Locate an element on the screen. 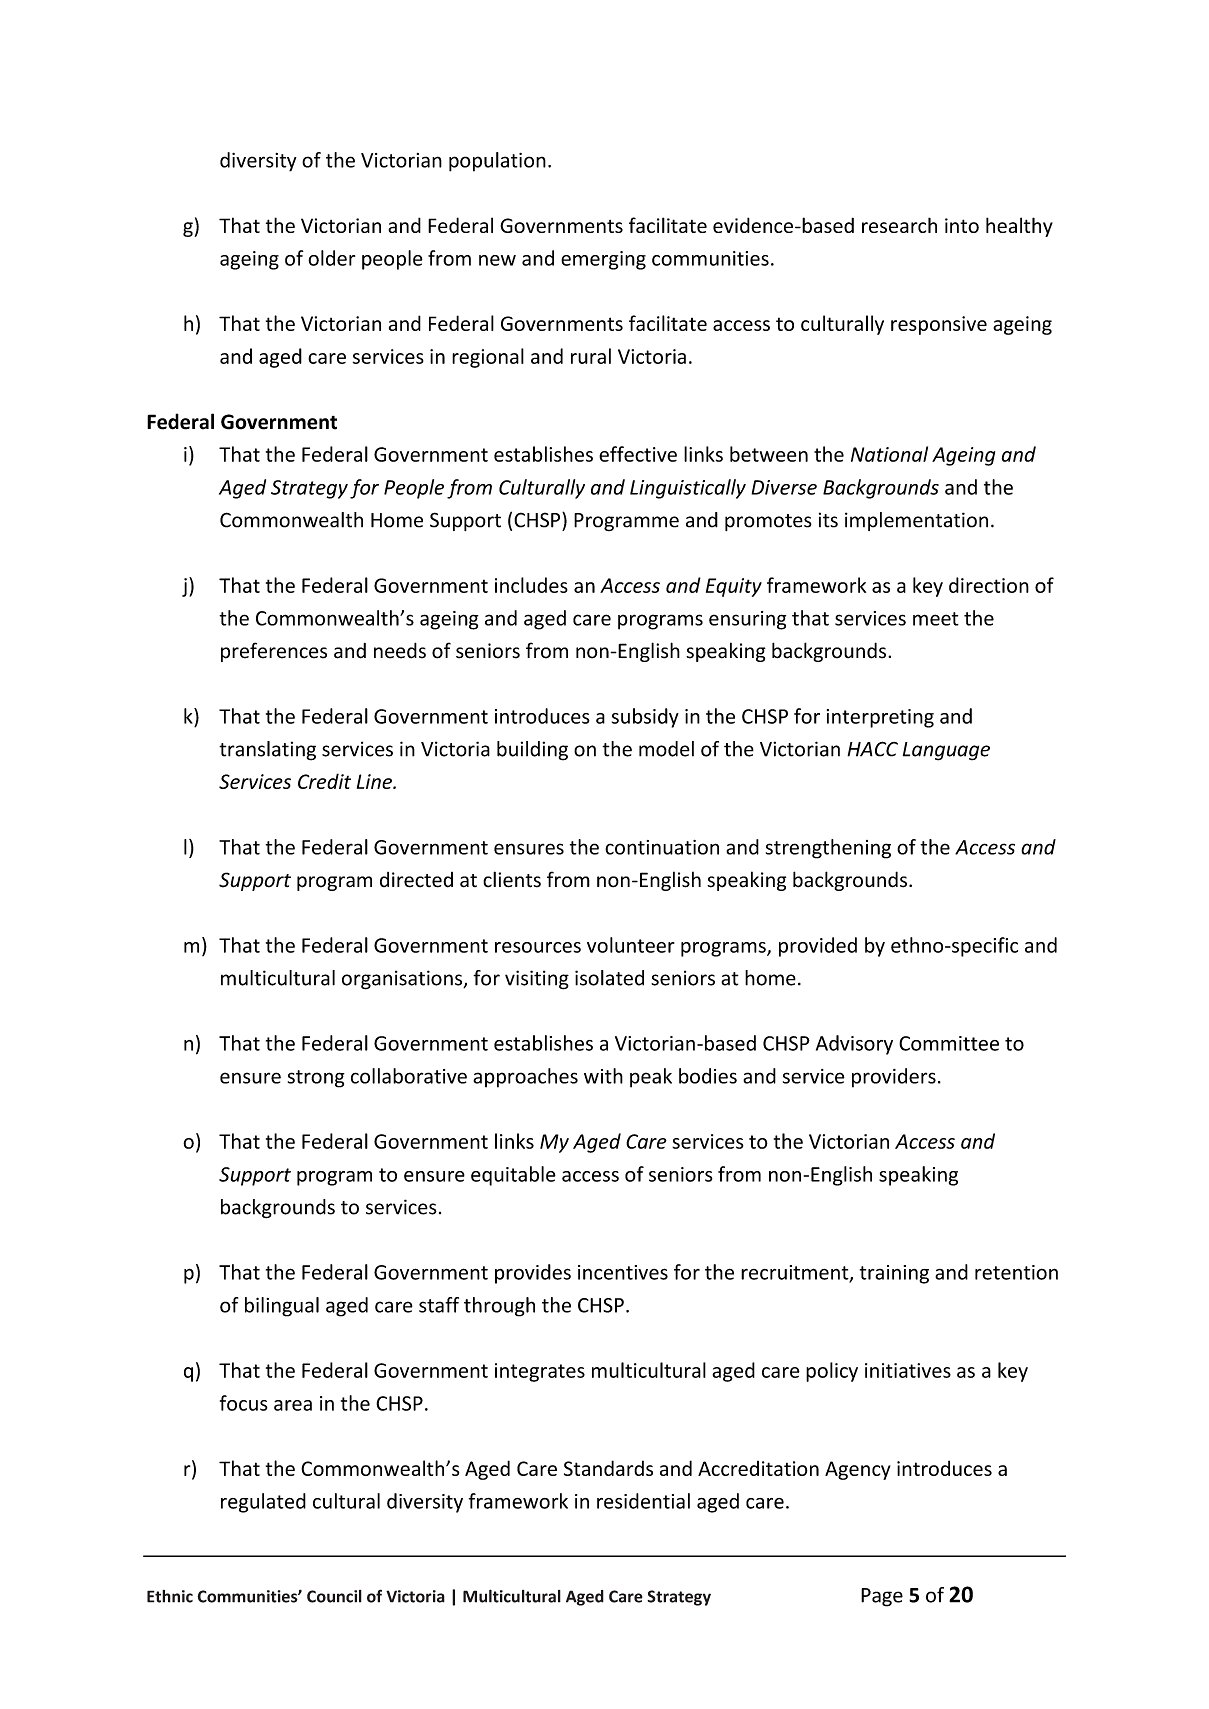  with is located at coordinates (603, 1076).
